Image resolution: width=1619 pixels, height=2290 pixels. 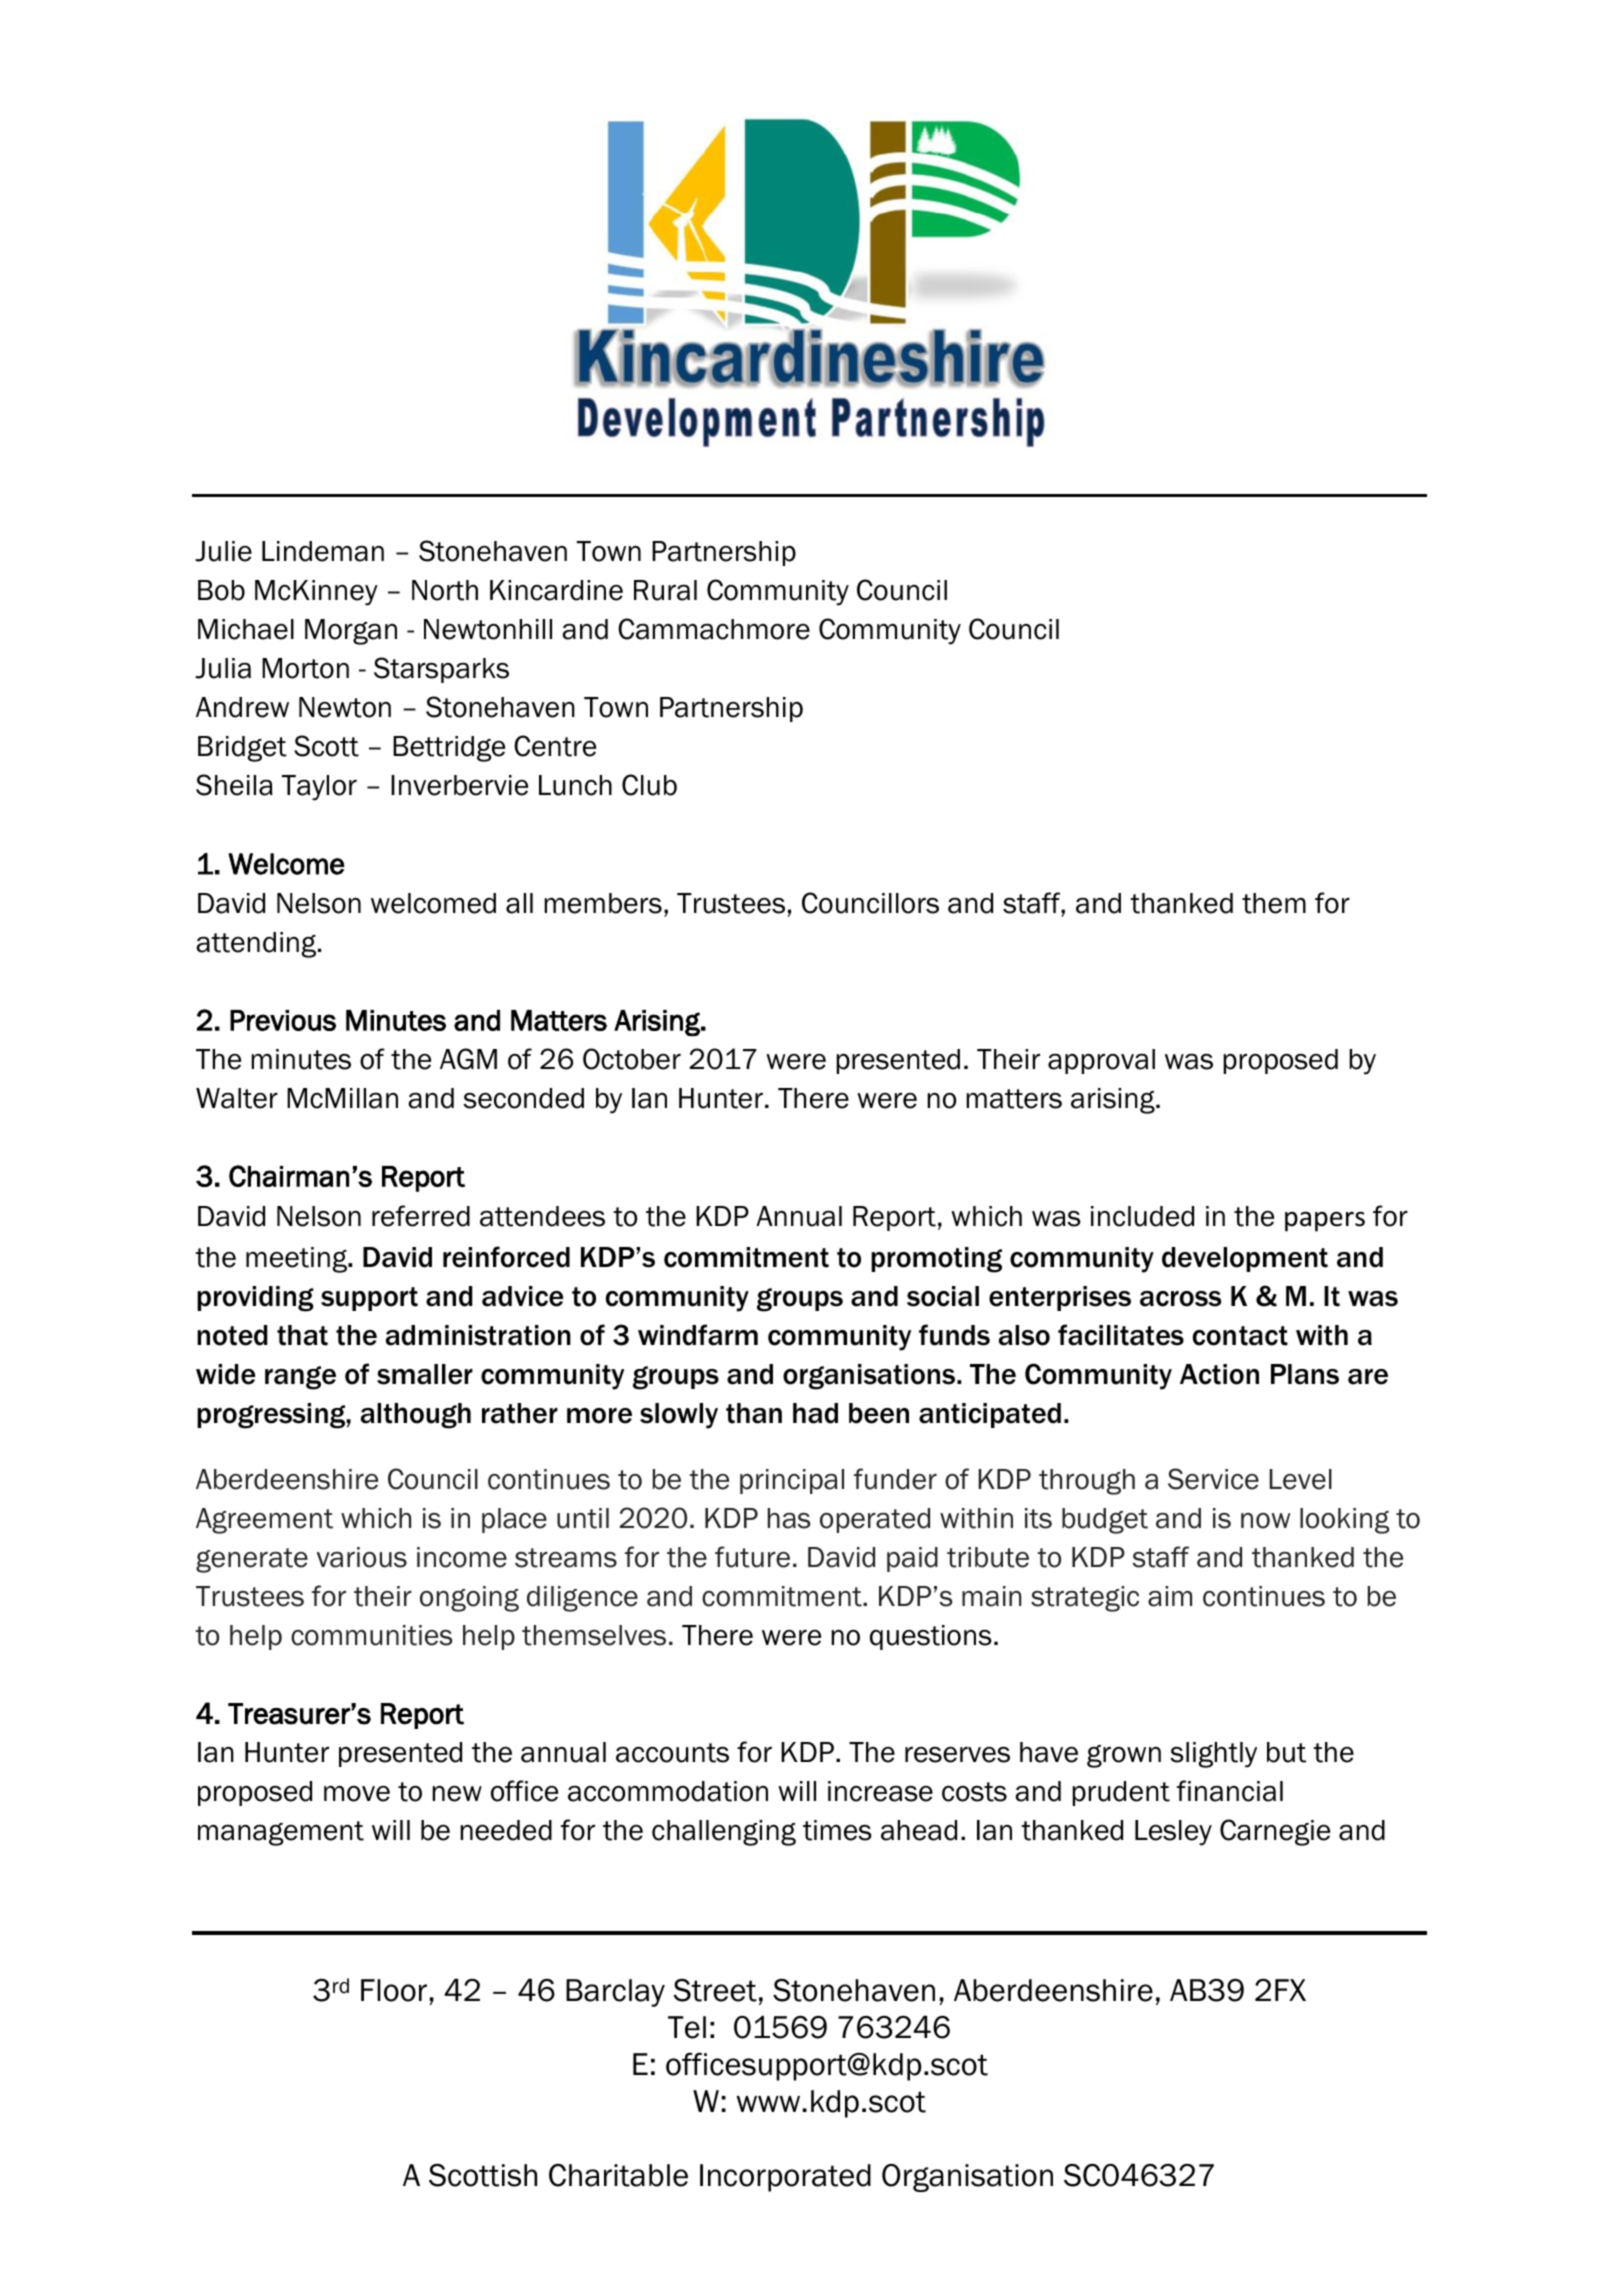 What do you see at coordinates (421, 1216) in the screenshot?
I see `referred` at bounding box center [421, 1216].
